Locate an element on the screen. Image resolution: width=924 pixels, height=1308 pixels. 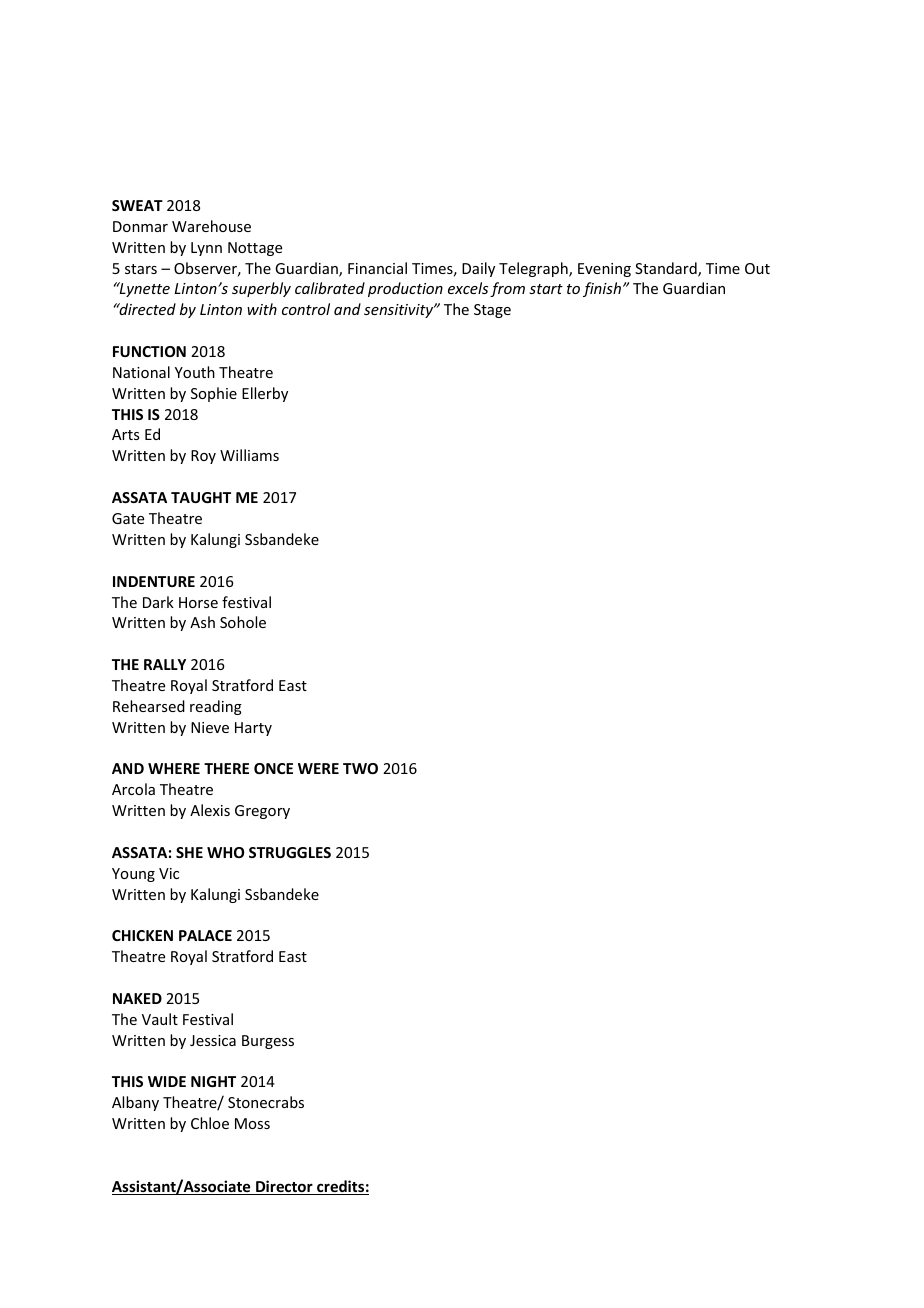
Chloe is located at coordinates (210, 1123).
